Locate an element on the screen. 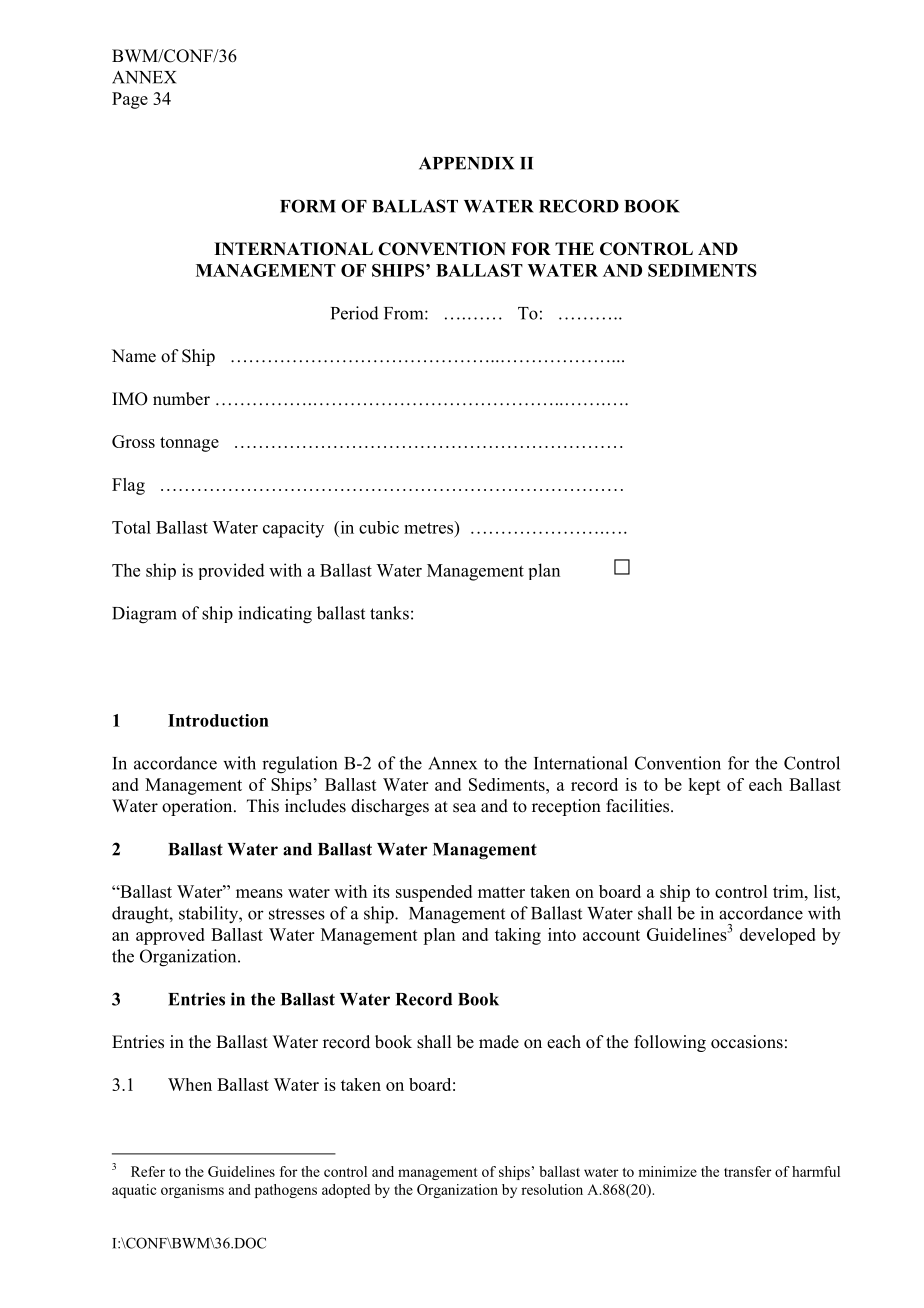 The image size is (924, 1308). metres is located at coordinates (430, 527).
